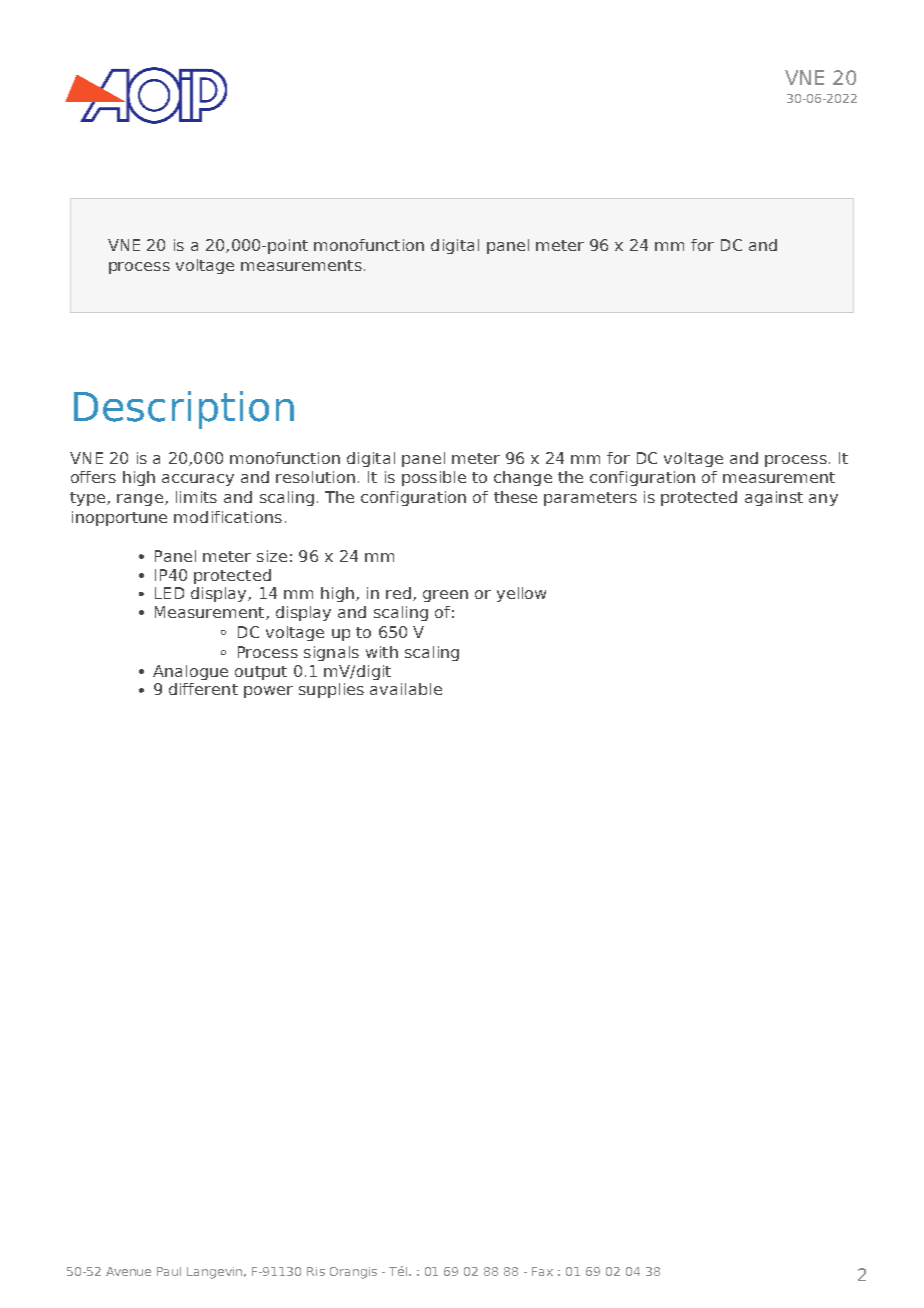  Describe the element at coordinates (521, 594) in the screenshot. I see `yellow` at that location.
